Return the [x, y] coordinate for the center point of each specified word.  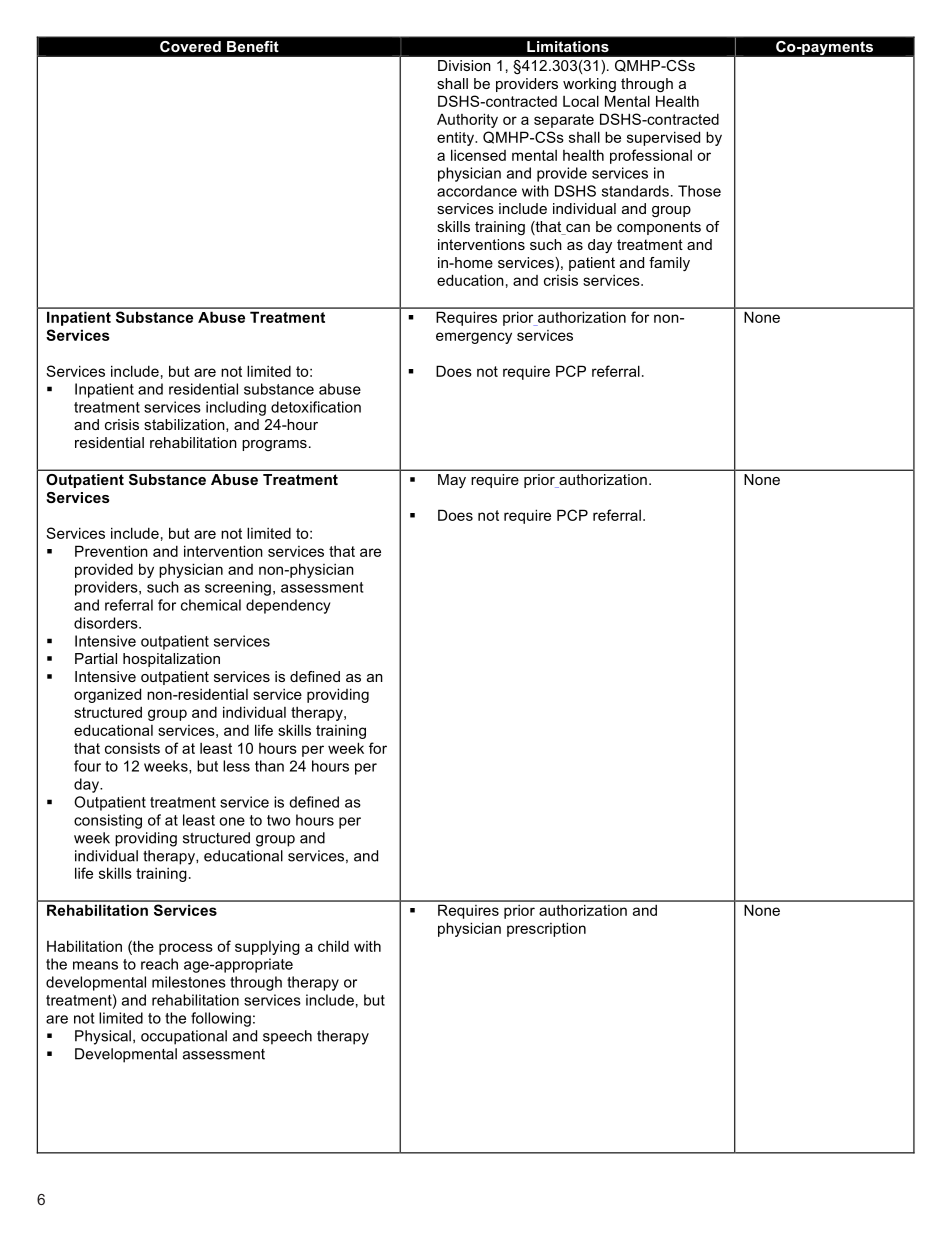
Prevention [111, 551]
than [269, 766]
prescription [546, 929]
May [452, 481]
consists [132, 748]
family [669, 264]
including [236, 408]
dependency [288, 606]
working [589, 85]
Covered [190, 46]
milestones [189, 982]
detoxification [316, 407]
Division [464, 65]
